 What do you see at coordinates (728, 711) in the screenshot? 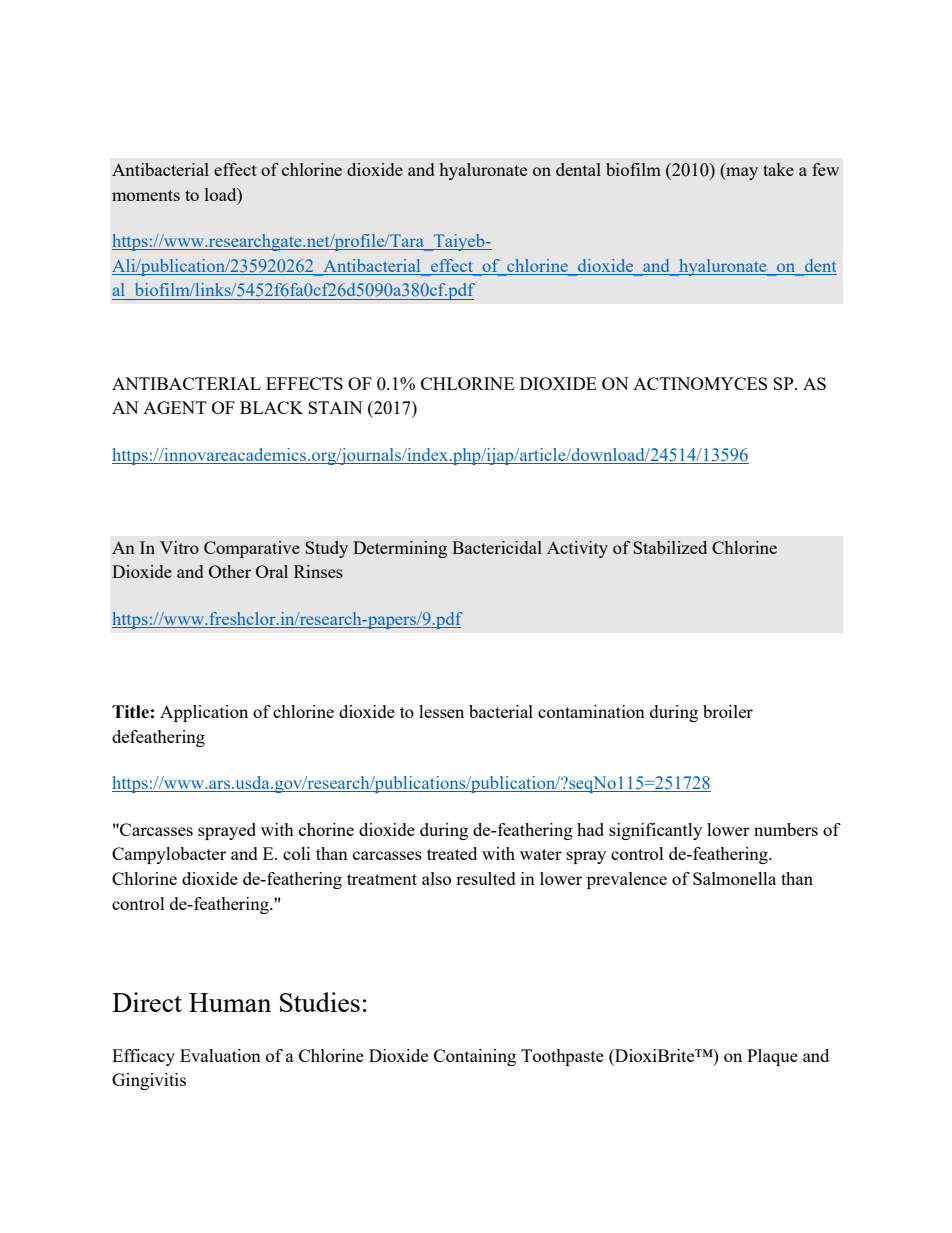
I see `broiler` at bounding box center [728, 711].
